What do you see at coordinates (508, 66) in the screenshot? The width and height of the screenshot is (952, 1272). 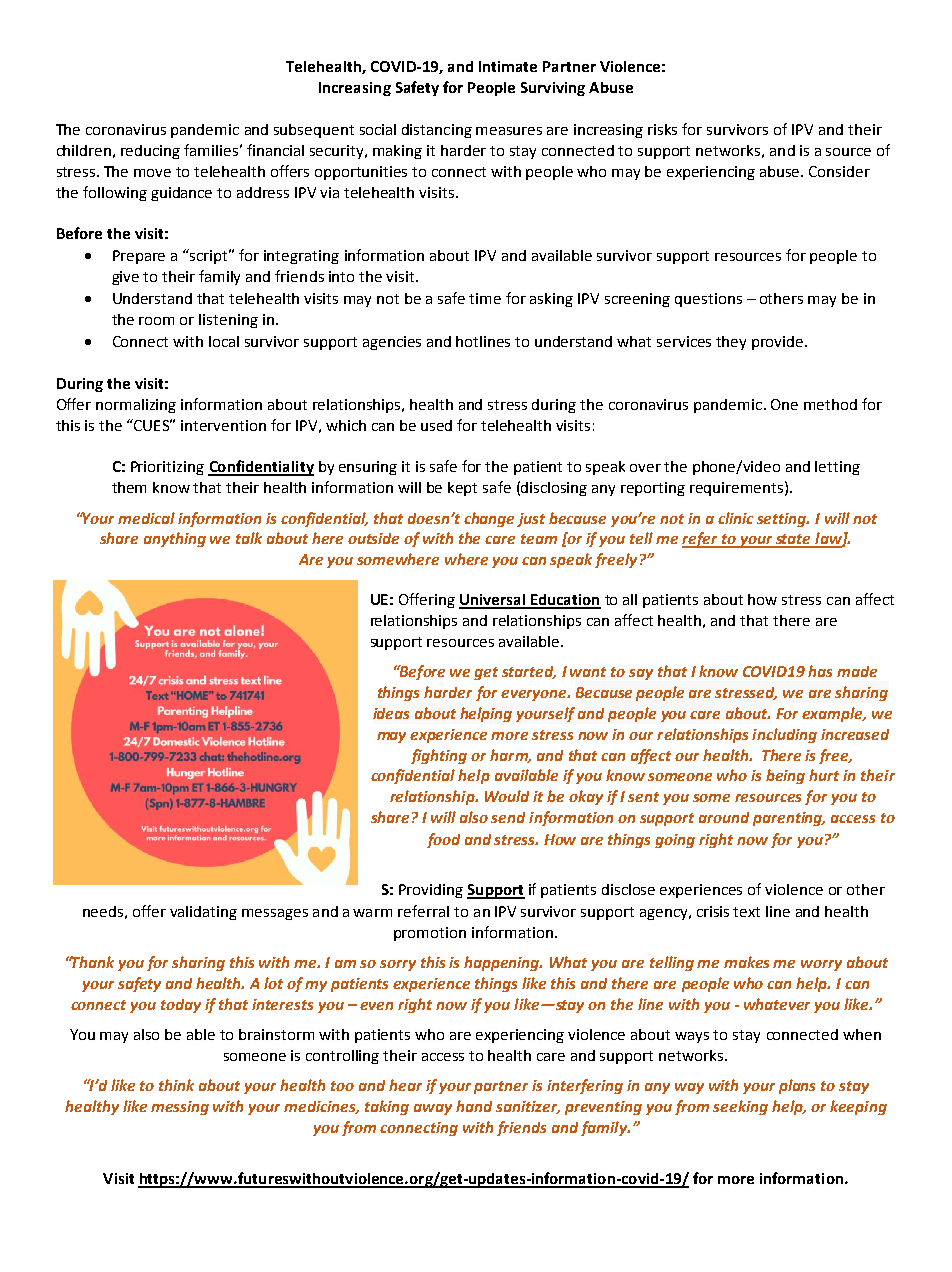 I see `Intimate` at bounding box center [508, 66].
